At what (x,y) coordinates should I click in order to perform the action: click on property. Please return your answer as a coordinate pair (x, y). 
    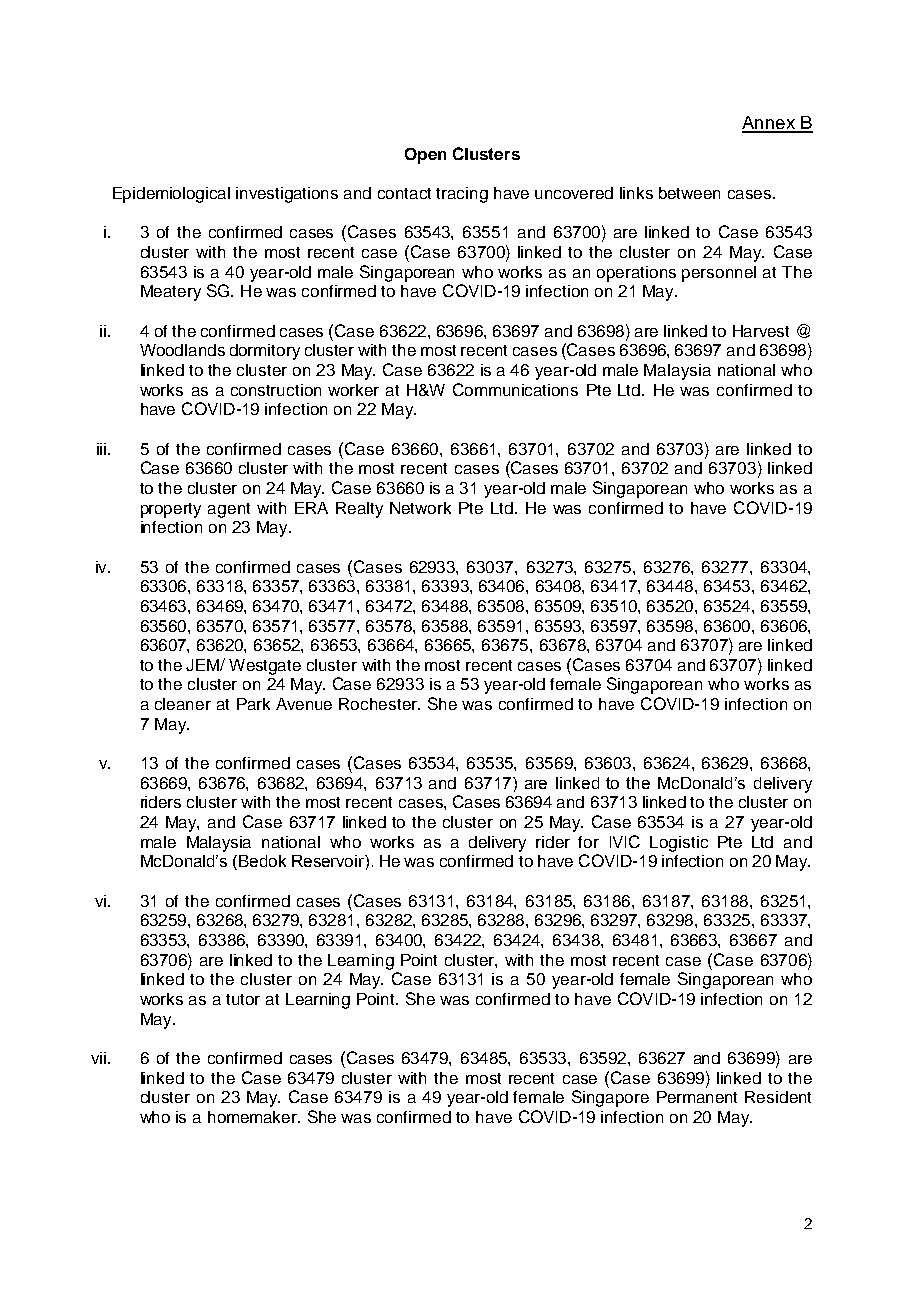
    Looking at the image, I should click on (171, 510).
